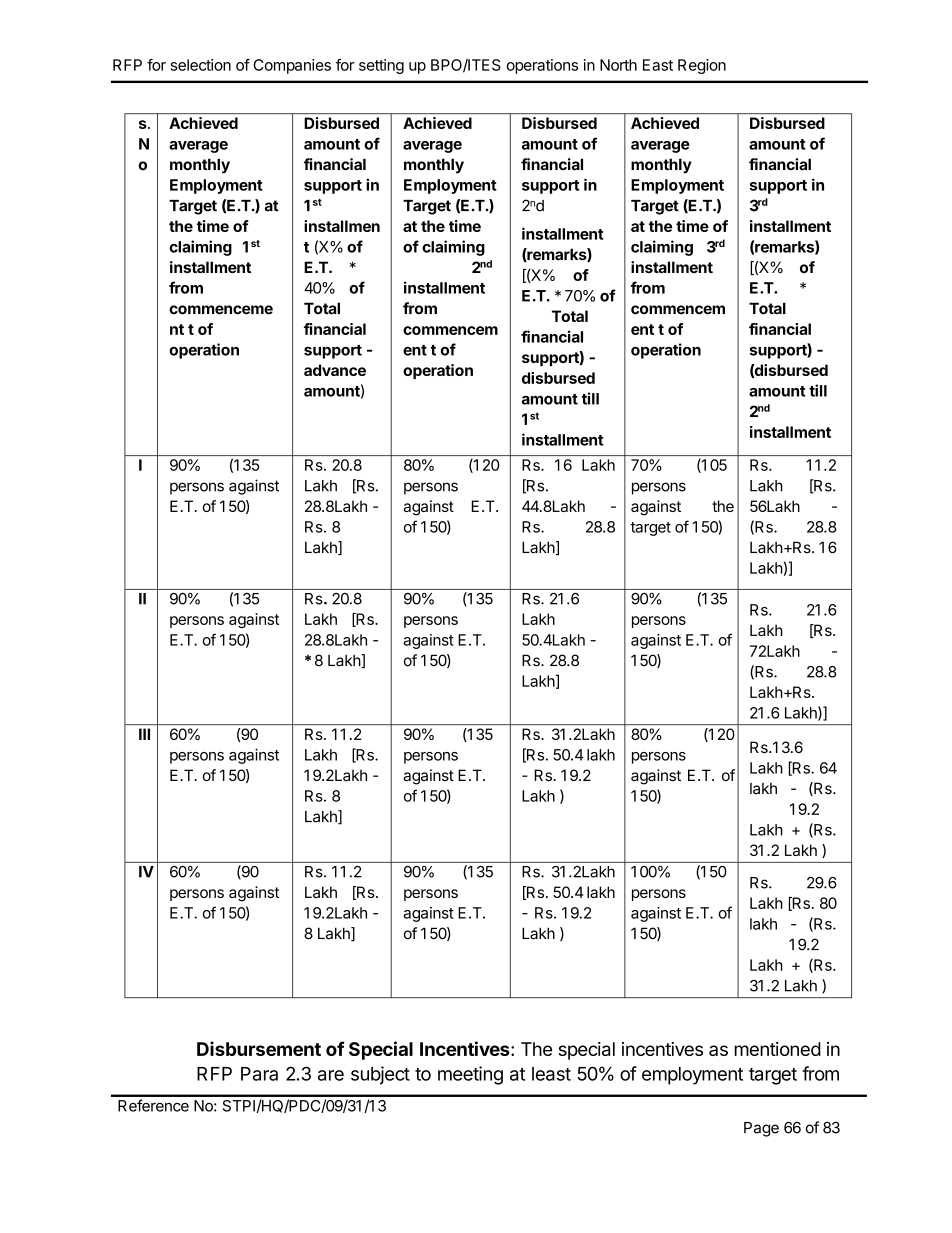 This screenshot has width=952, height=1233. Describe the element at coordinates (144, 734) in the screenshot. I see `III` at that location.
